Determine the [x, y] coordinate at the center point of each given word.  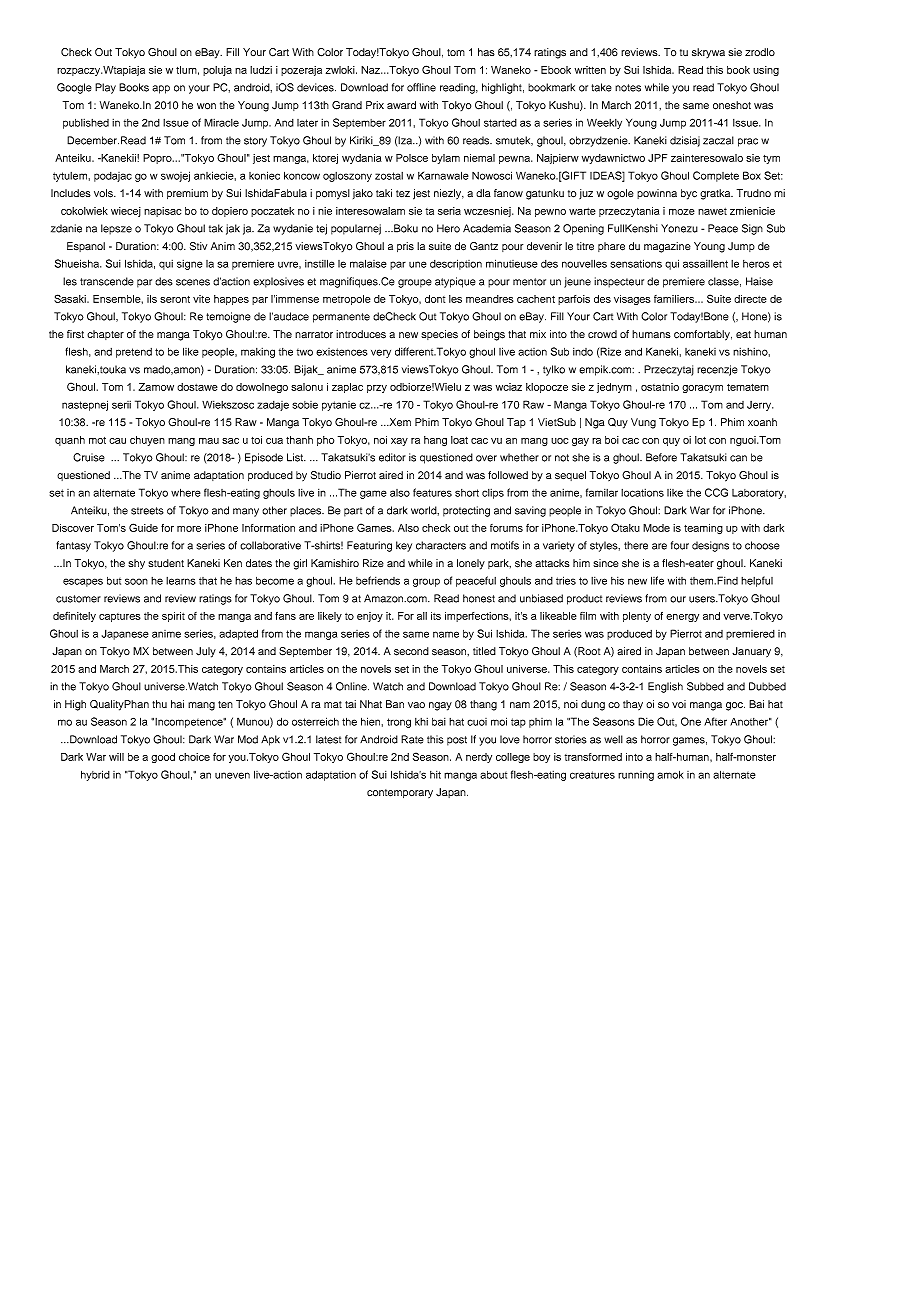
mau [209, 441]
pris [405, 247]
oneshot [732, 105]
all [422, 616]
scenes [193, 282]
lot [700, 440]
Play [105, 88]
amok [671, 774]
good [163, 758]
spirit [173, 617]
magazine [667, 247]
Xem [399, 422]
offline [421, 87]
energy [682, 618]
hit [435, 775]
